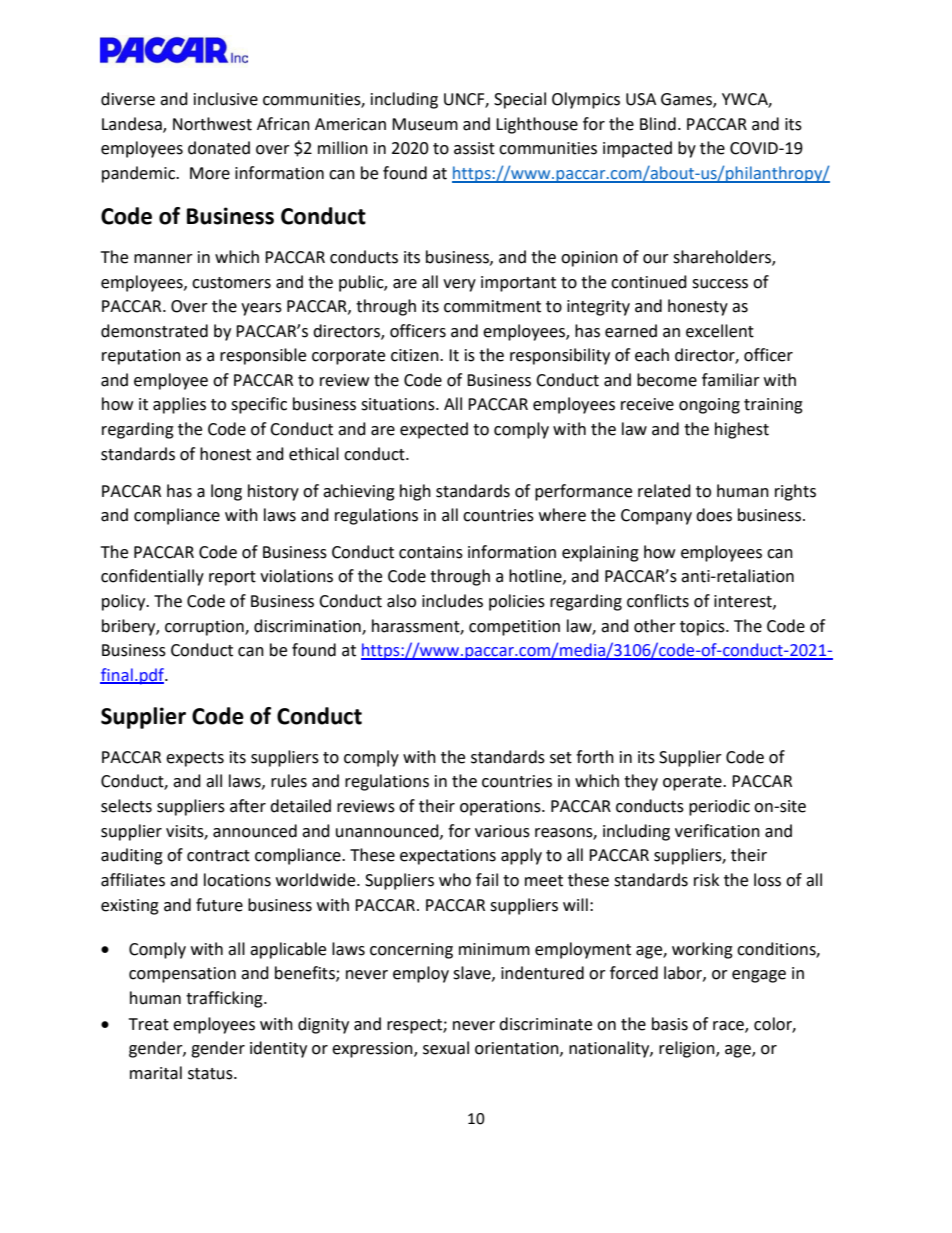 The width and height of the screenshot is (952, 1233). Describe the element at coordinates (709, 406) in the screenshot. I see `ongoing` at that location.
